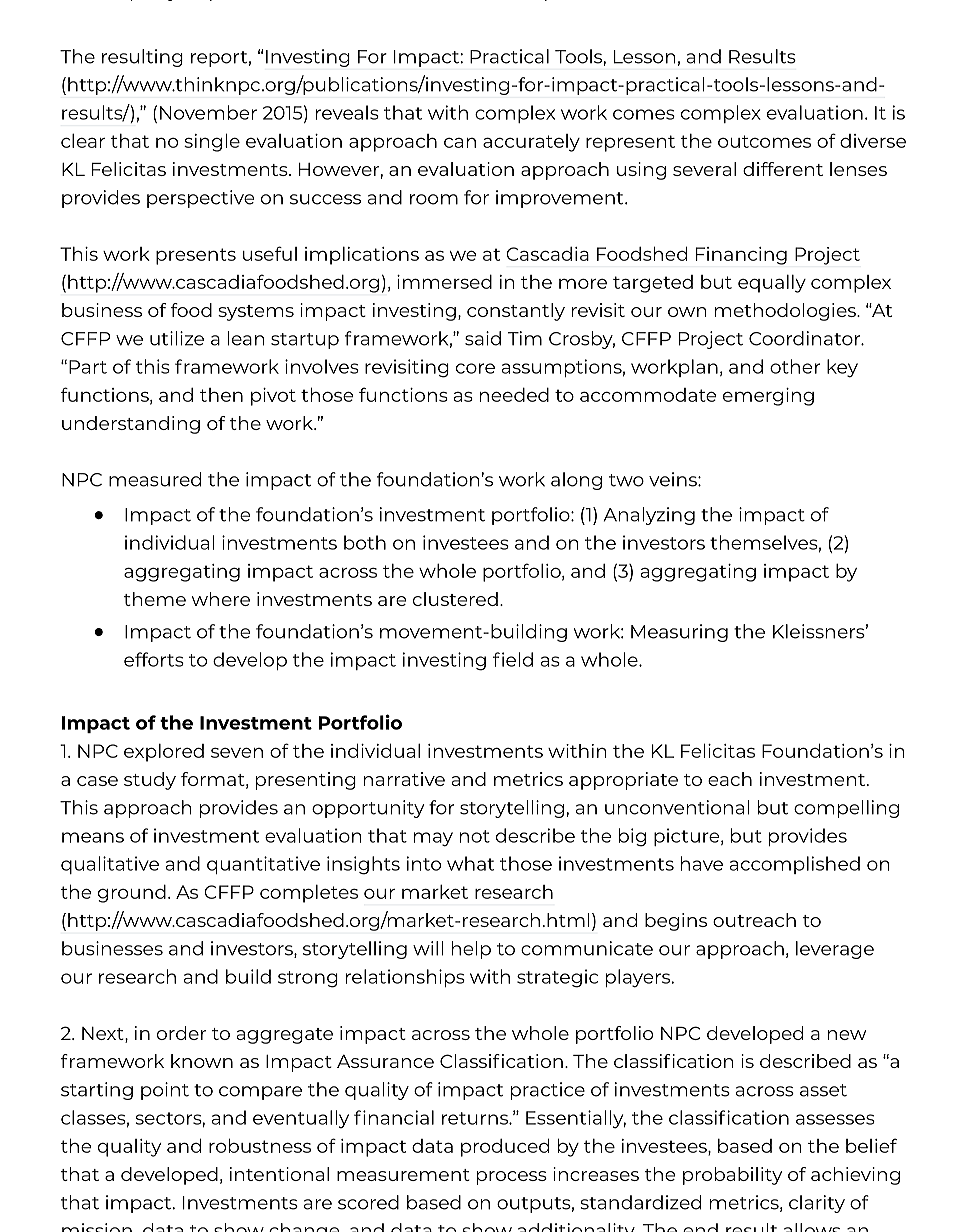 The width and height of the screenshot is (967, 1232). I want to click on veins, so click(674, 479).
